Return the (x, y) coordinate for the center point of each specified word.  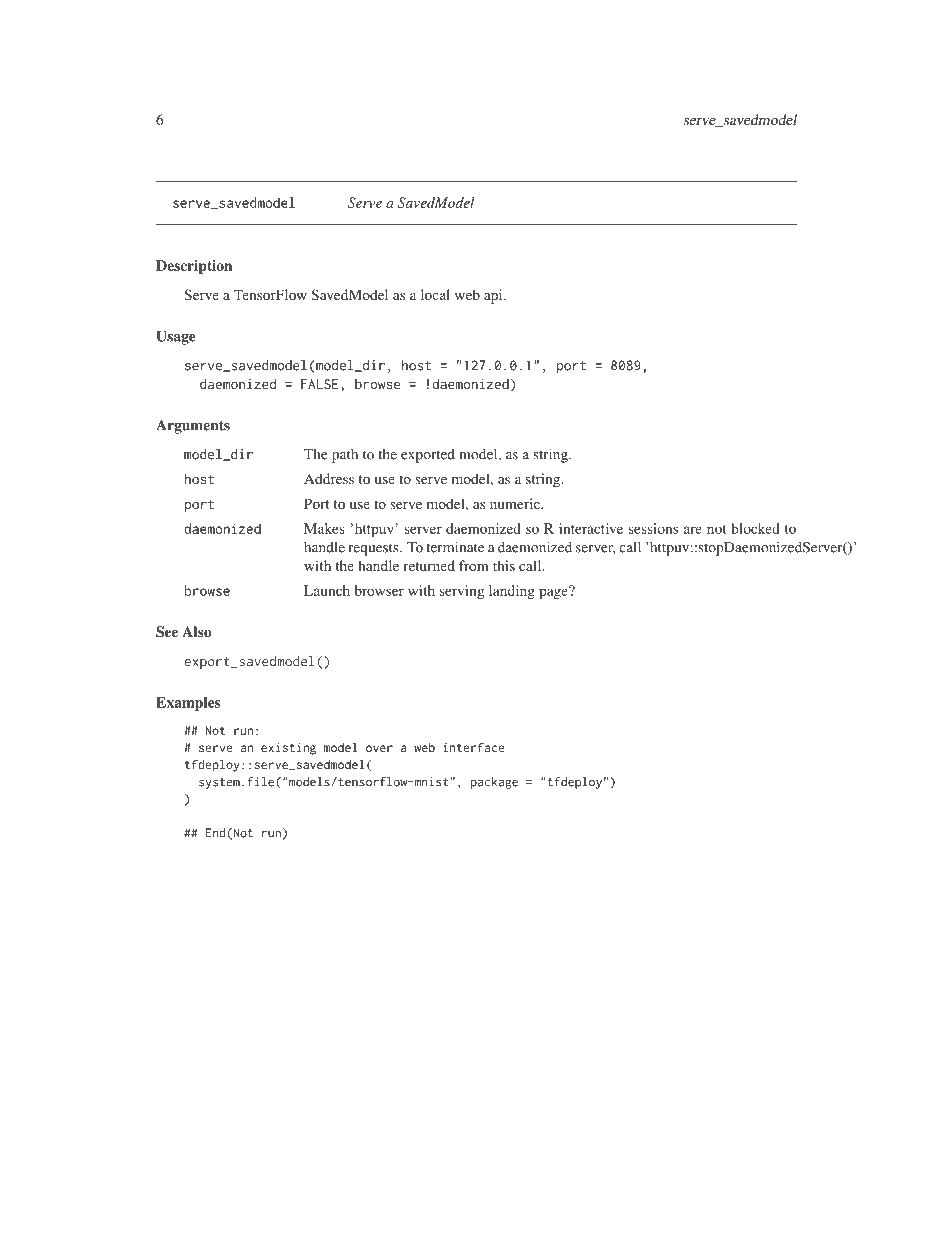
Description (194, 267)
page (554, 592)
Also (196, 631)
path (345, 456)
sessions (653, 528)
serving (462, 592)
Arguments (193, 426)
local (435, 294)
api (494, 296)
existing (288, 749)
